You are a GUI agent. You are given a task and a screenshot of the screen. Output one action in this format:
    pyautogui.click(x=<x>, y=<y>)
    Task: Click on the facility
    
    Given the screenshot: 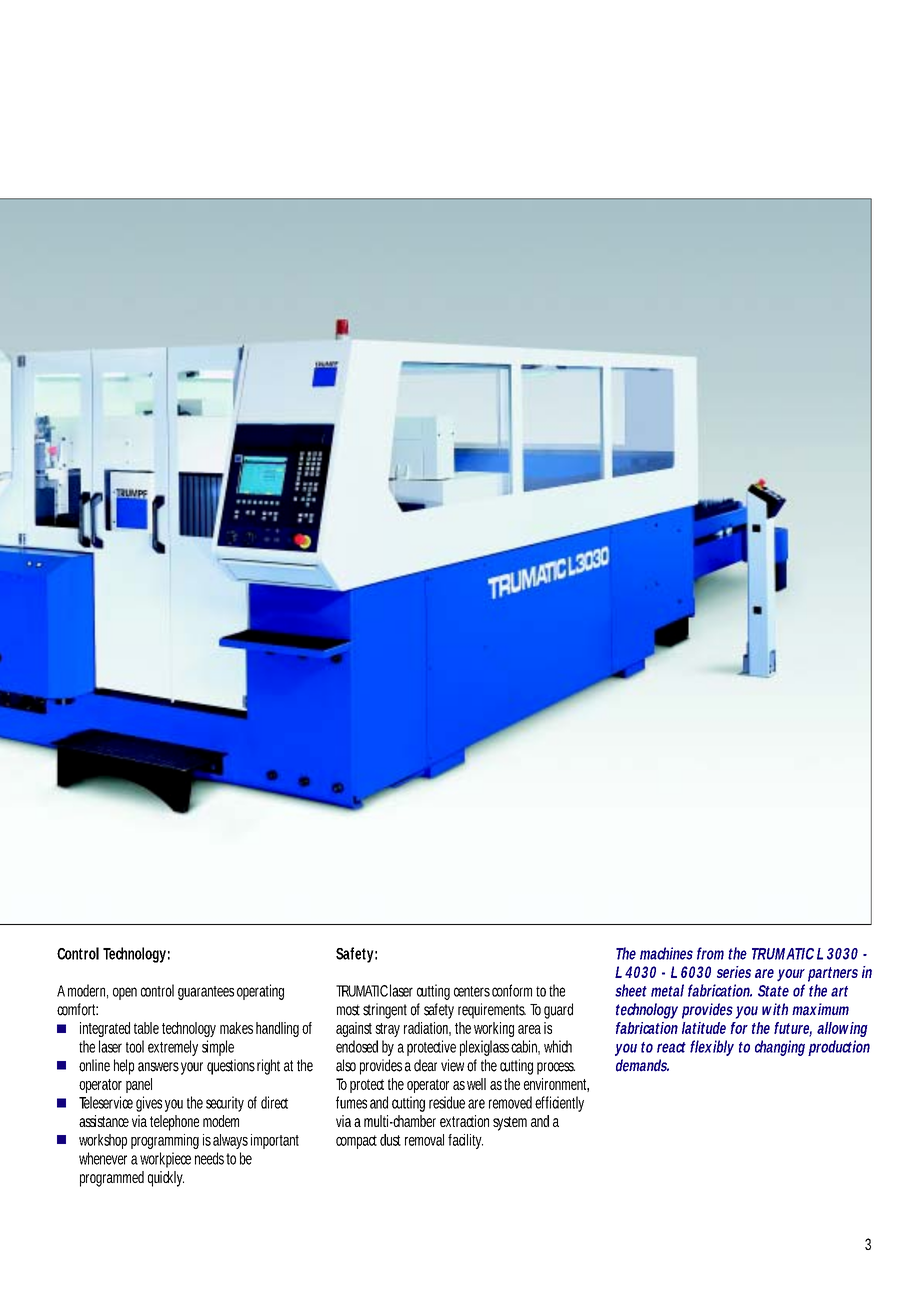 What is the action you would take?
    pyautogui.click(x=465, y=1141)
